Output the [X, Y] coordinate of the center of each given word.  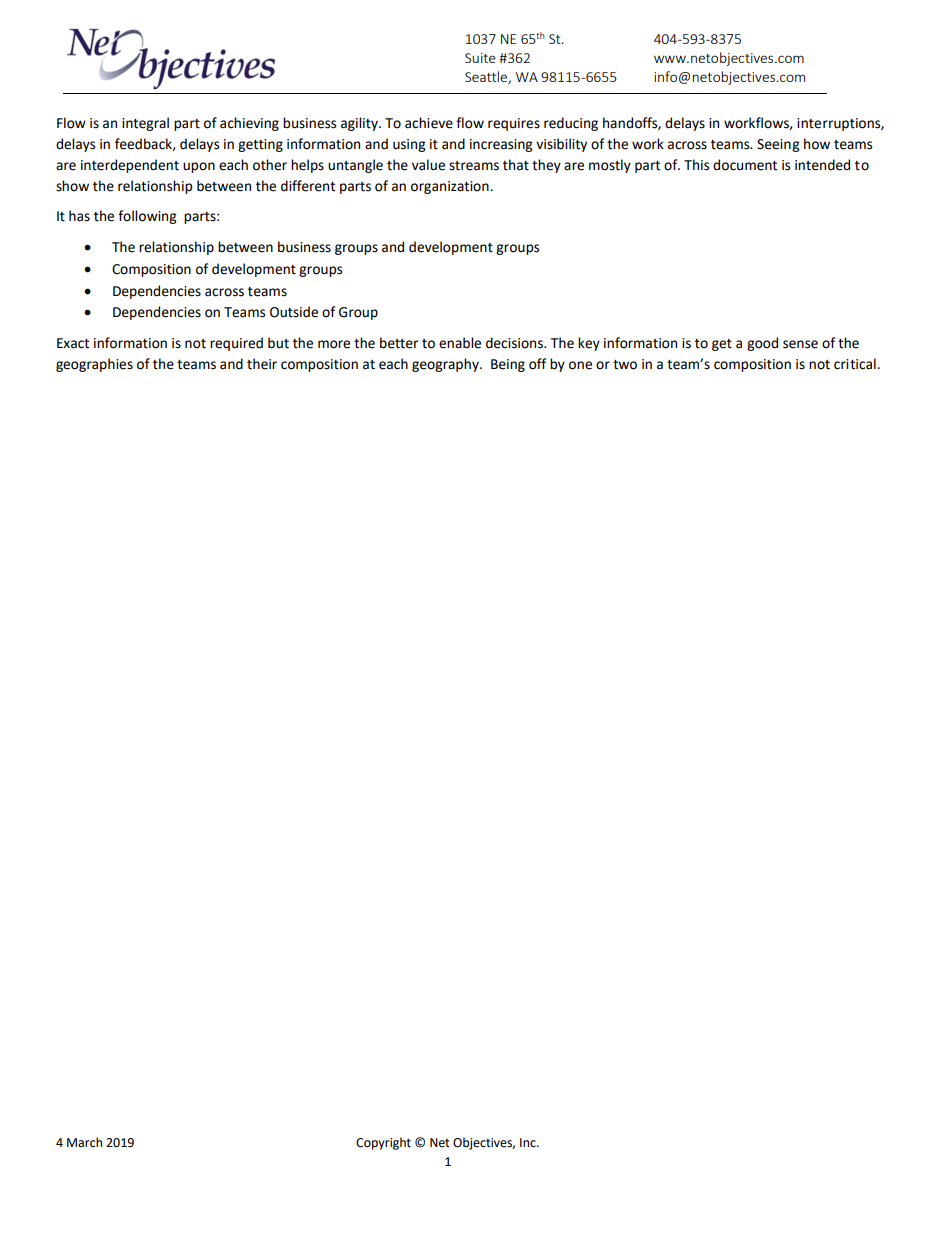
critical [856, 364]
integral [145, 124]
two [625, 365]
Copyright [383, 1143]
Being [508, 365]
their [262, 364]
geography [446, 365]
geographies [94, 365]
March [84, 1142]
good [762, 344]
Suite [480, 58]
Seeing [778, 145]
